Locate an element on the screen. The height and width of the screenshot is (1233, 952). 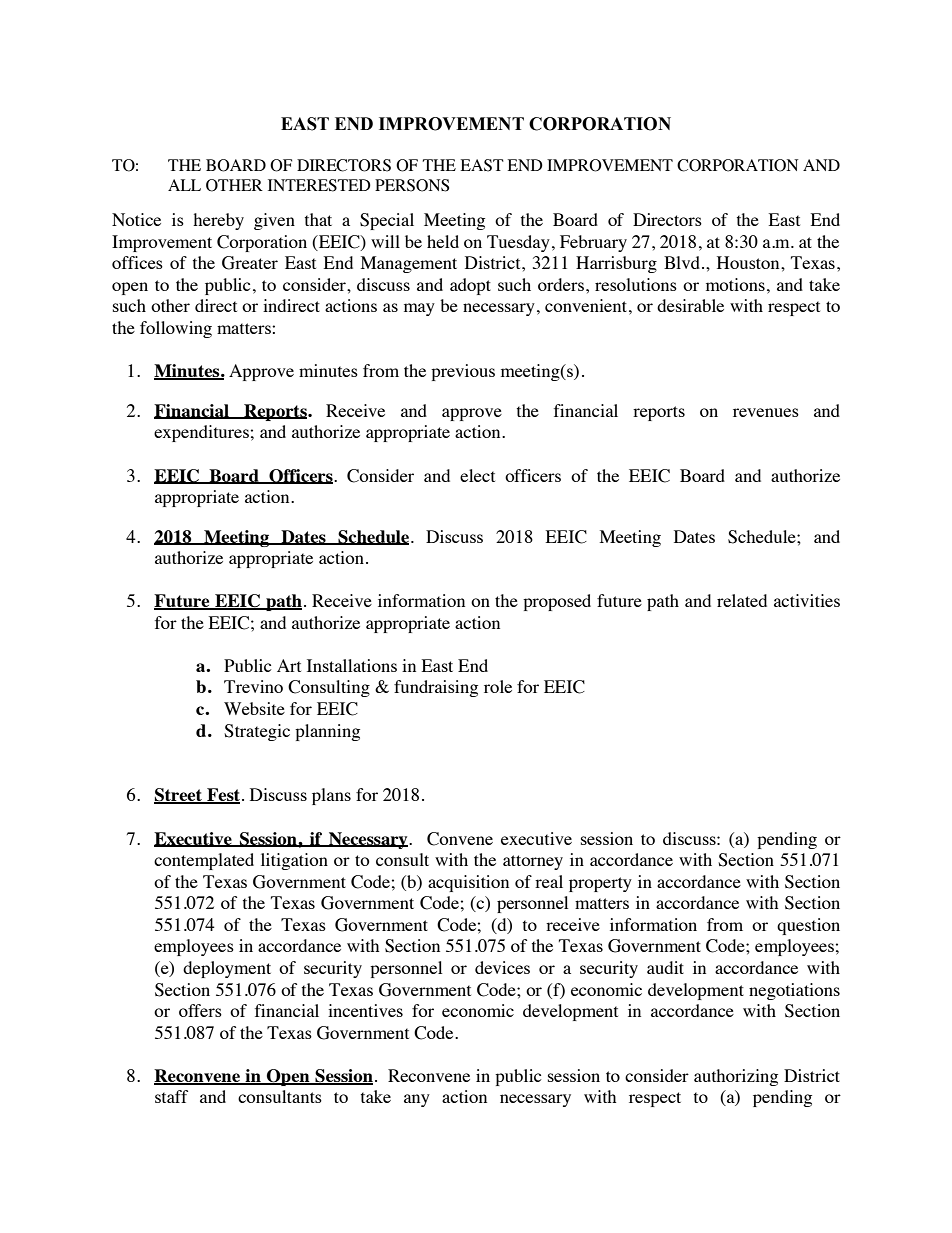
any is located at coordinates (417, 1100).
